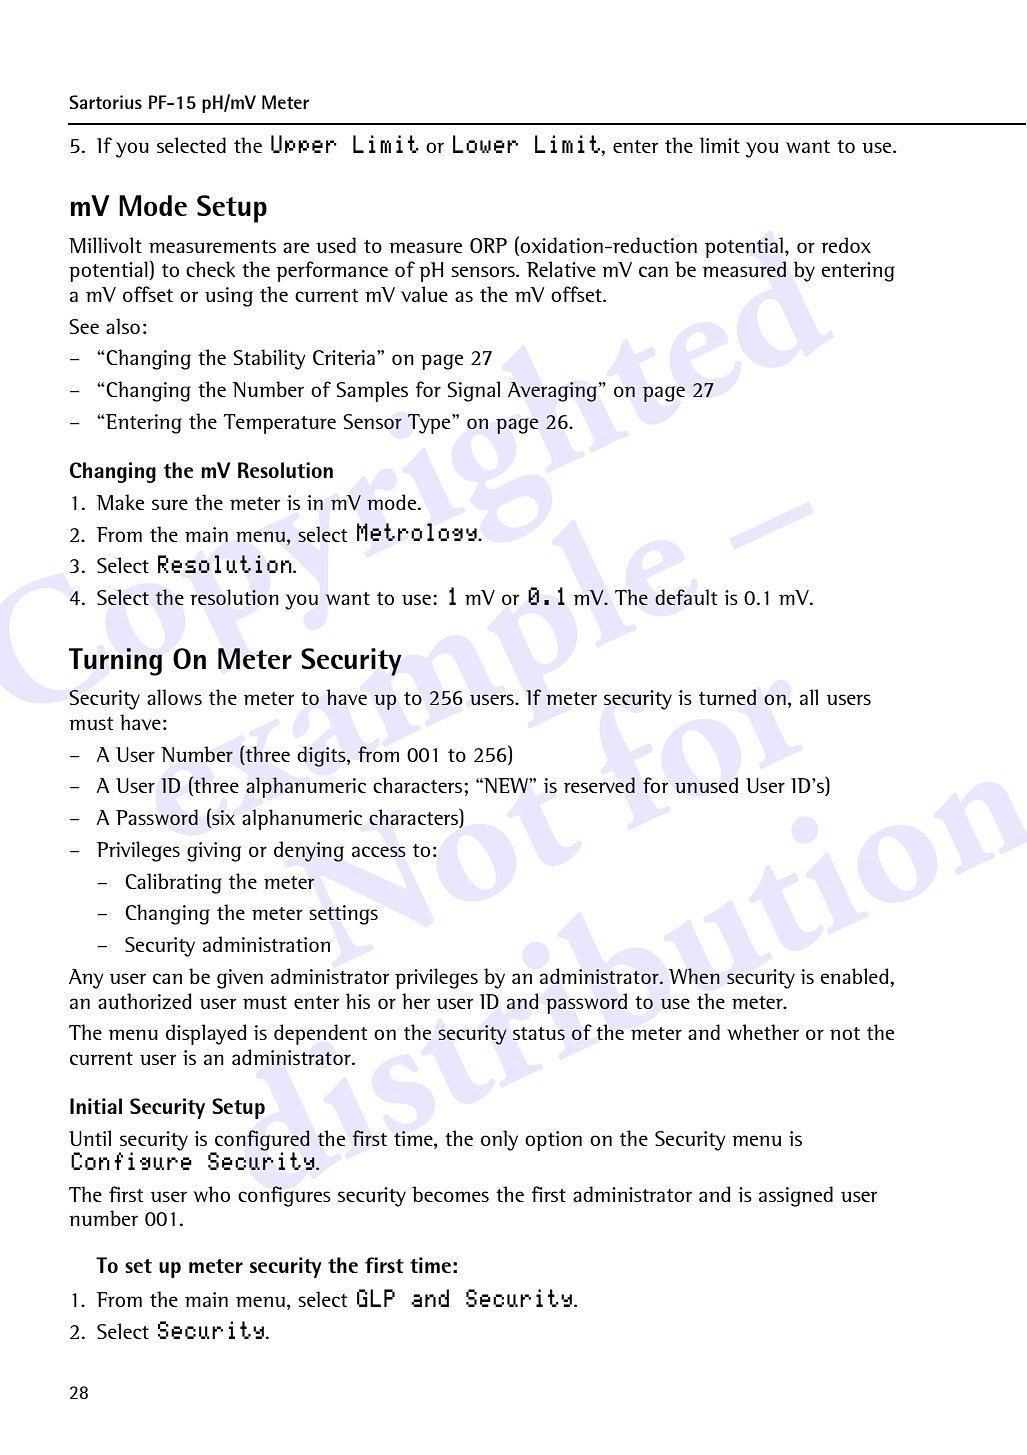 The height and width of the image is (1455, 1027). What do you see at coordinates (846, 245) in the image?
I see `redox` at bounding box center [846, 245].
